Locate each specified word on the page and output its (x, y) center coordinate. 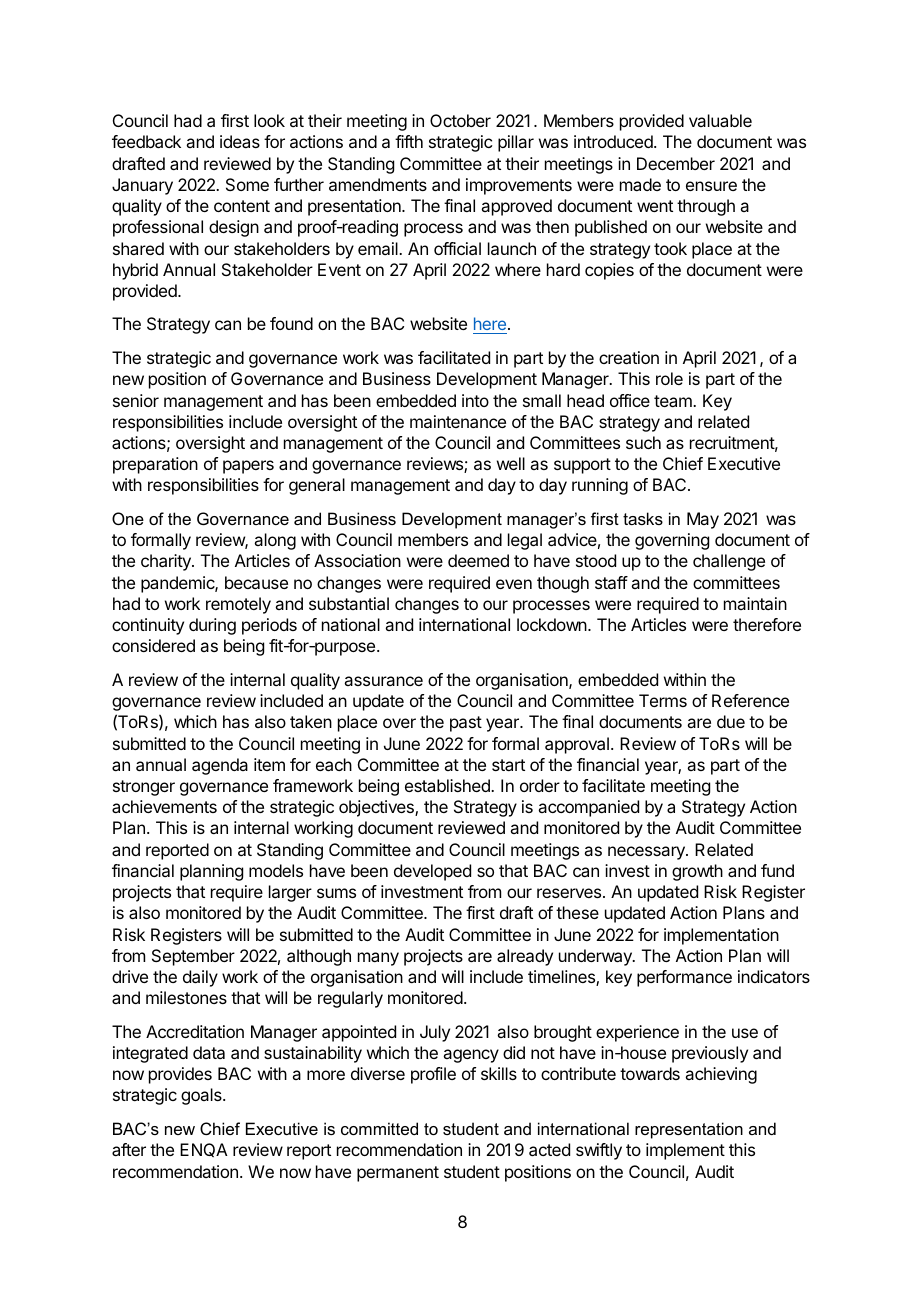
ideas (240, 141)
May (703, 520)
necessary (647, 853)
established (448, 785)
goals (202, 1096)
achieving (721, 1075)
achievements (164, 806)
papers (248, 467)
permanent (398, 1174)
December (676, 163)
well (511, 463)
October (460, 120)
